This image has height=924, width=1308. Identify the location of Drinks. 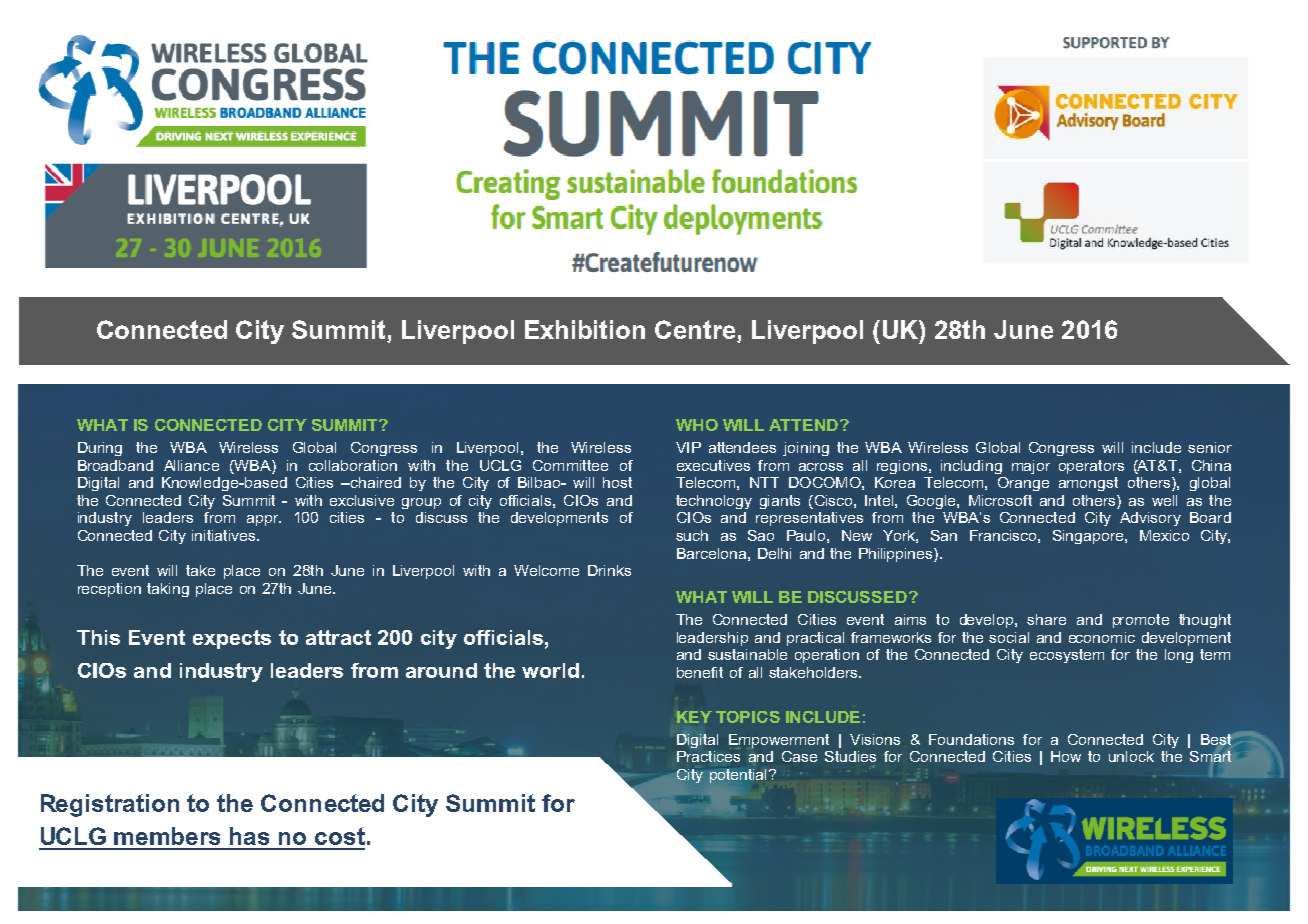
(609, 570).
